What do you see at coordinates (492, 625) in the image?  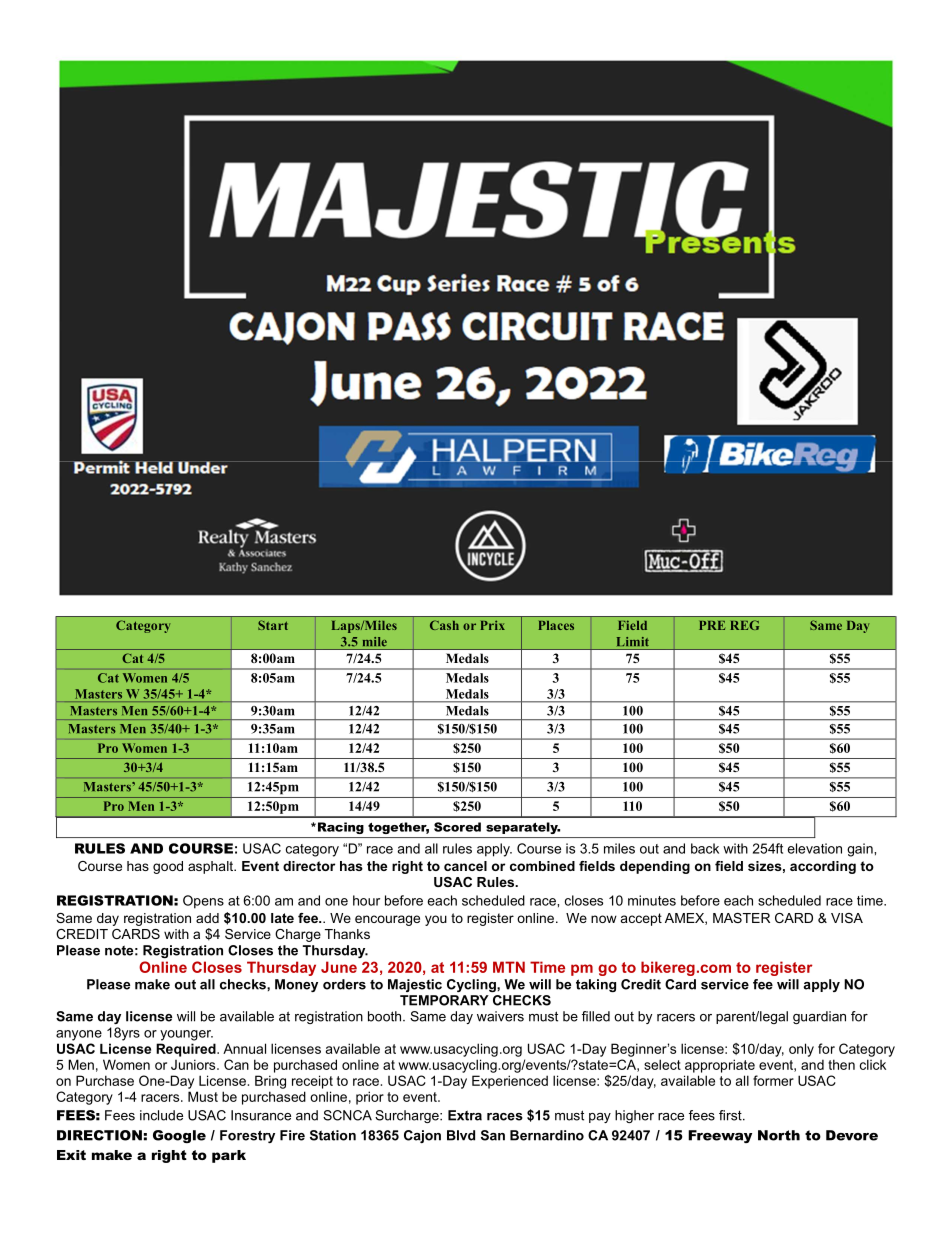 I see `Prix` at bounding box center [492, 625].
